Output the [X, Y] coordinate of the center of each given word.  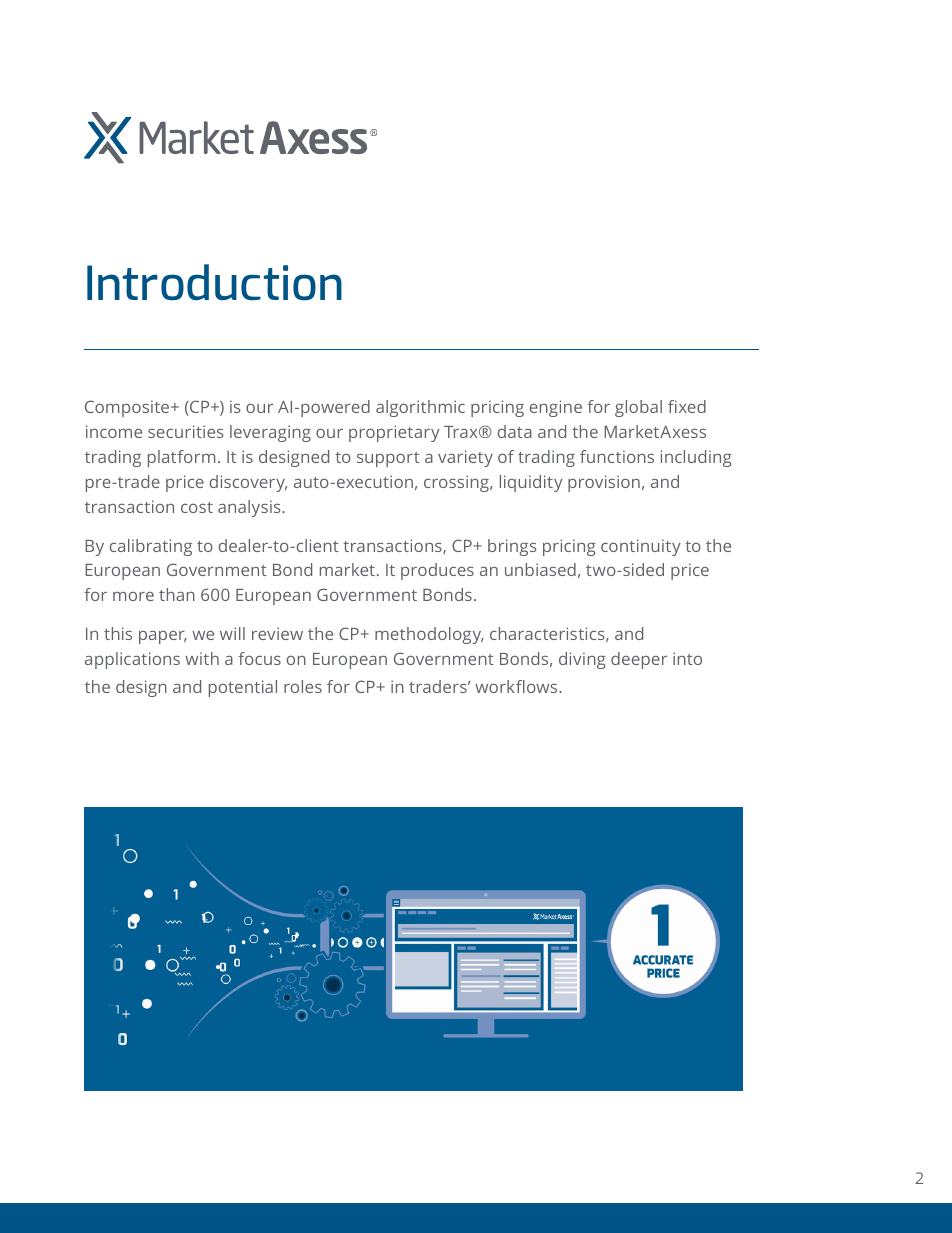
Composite [128, 408]
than [177, 594]
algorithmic [420, 408]
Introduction [214, 282]
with [202, 658]
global [638, 408]
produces [437, 571]
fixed [687, 406]
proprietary [394, 433]
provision [604, 483]
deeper [639, 660]
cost [197, 507]
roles [303, 686]
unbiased [540, 569]
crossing [457, 483]
